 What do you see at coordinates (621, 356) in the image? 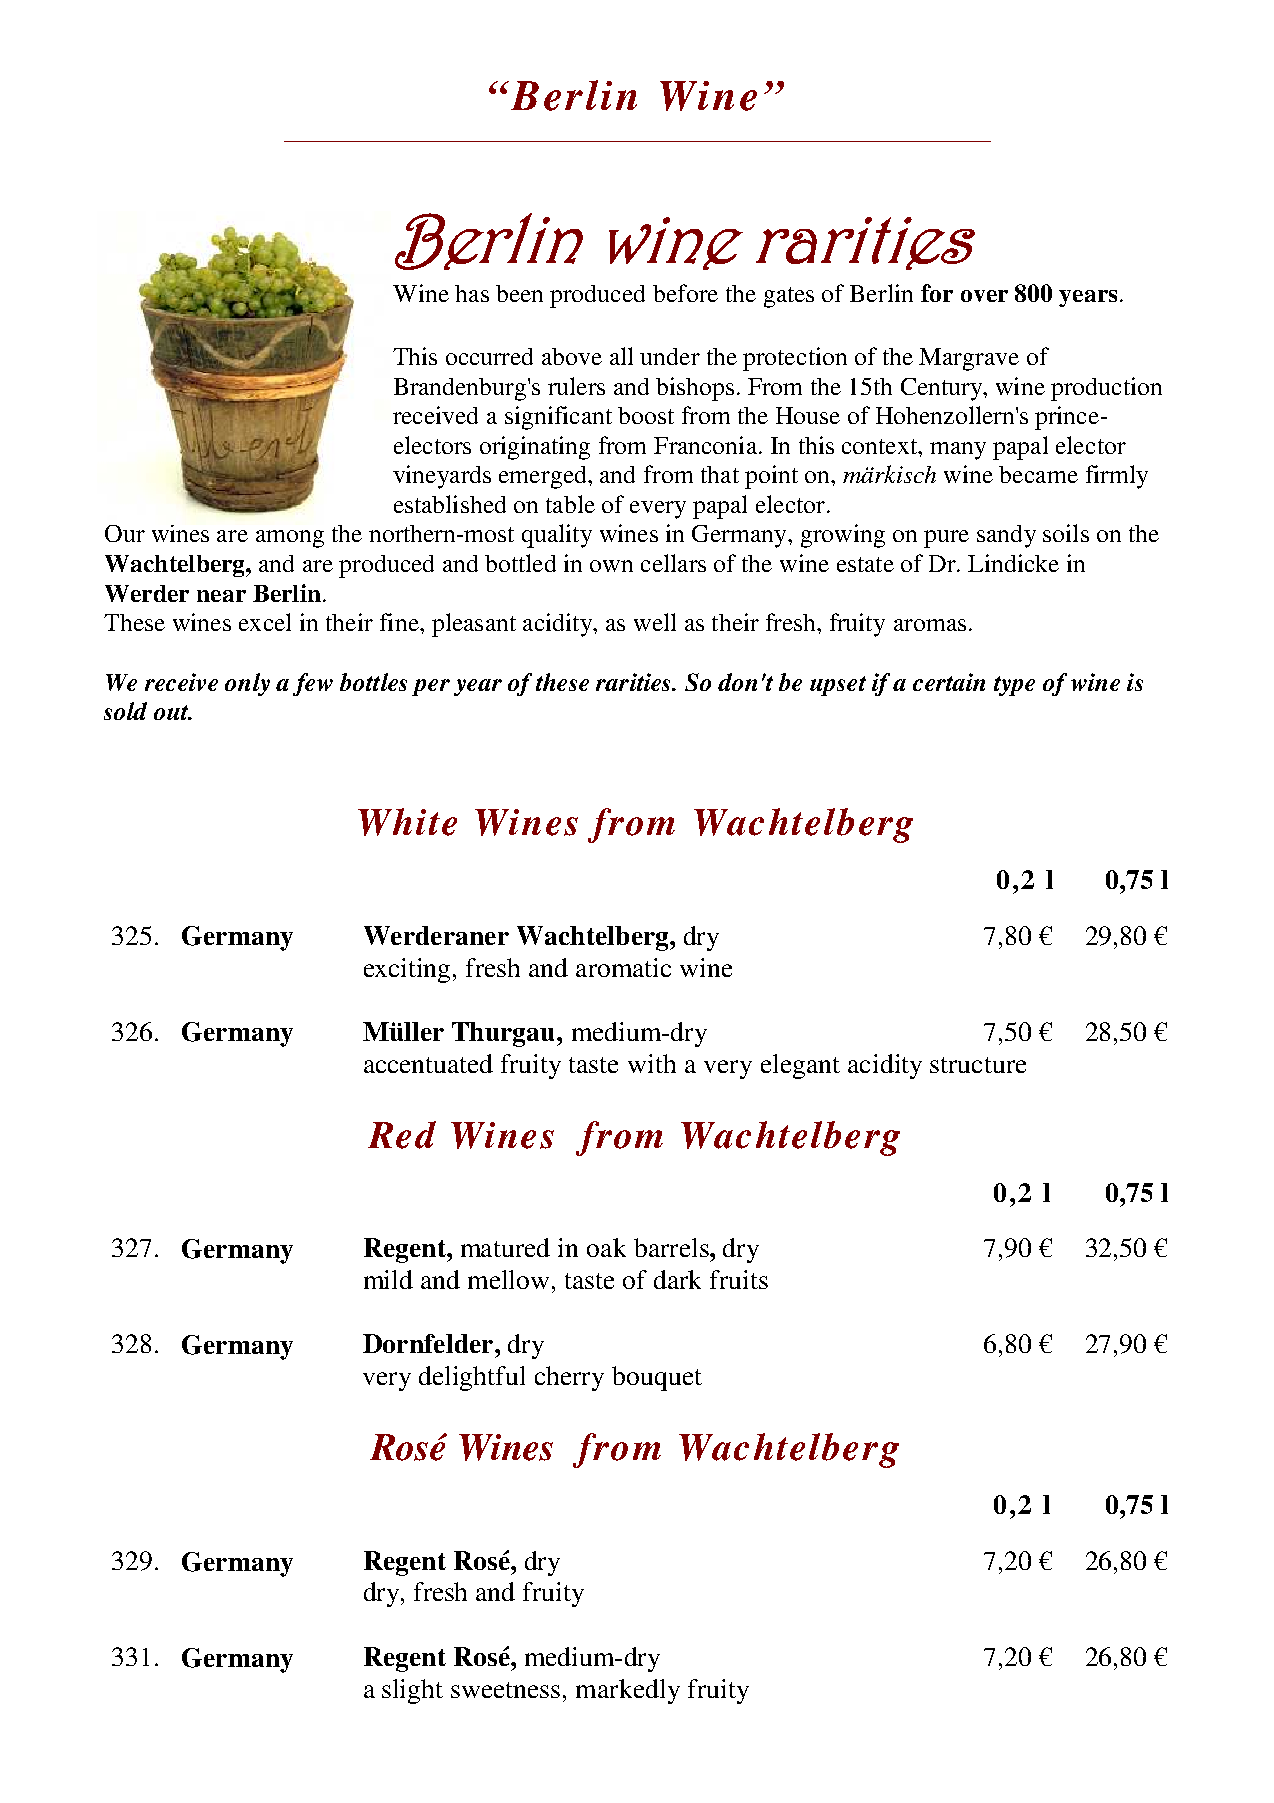
I see `all` at bounding box center [621, 356].
